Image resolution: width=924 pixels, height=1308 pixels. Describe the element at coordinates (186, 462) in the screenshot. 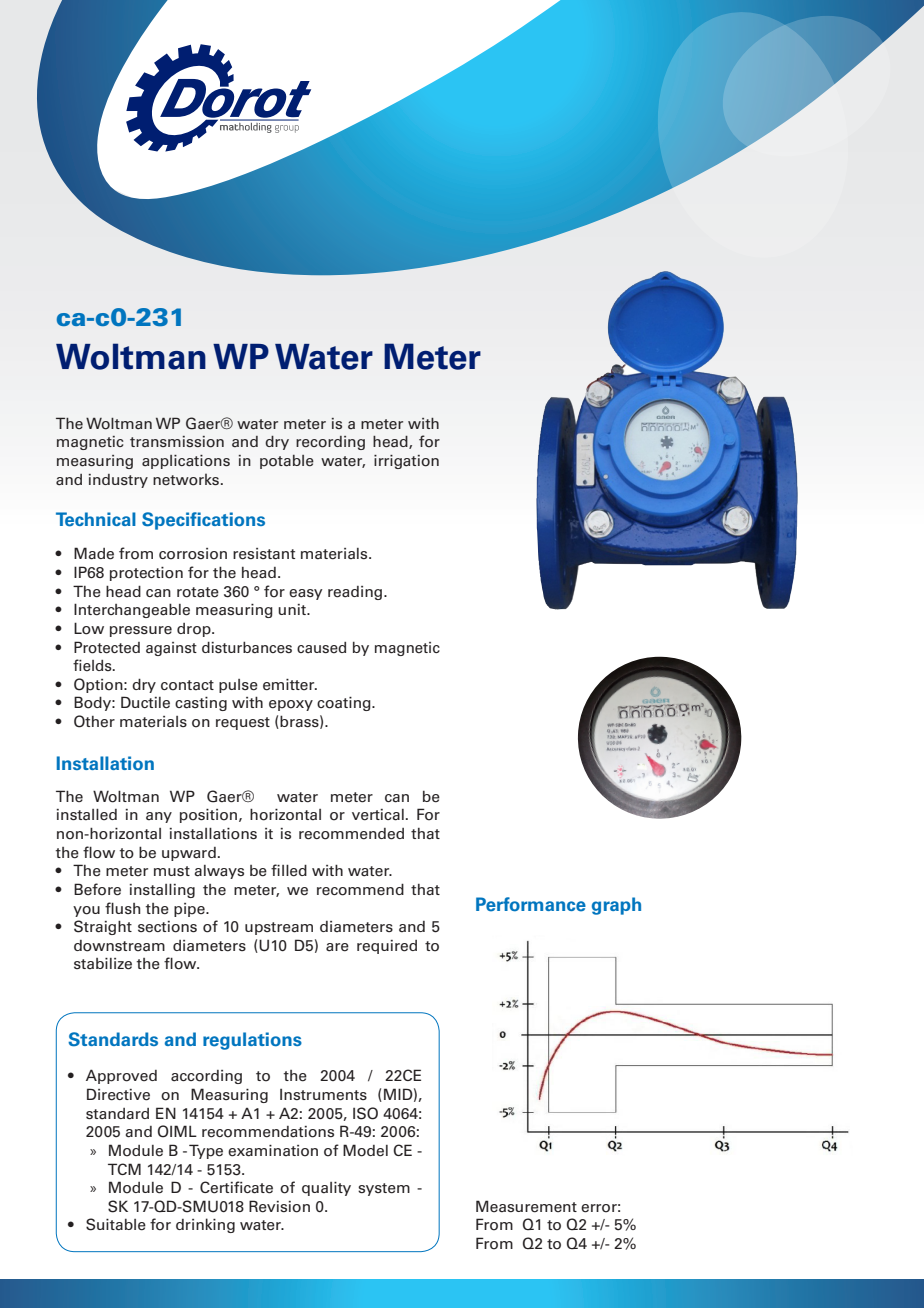

I see `applications` at that location.
